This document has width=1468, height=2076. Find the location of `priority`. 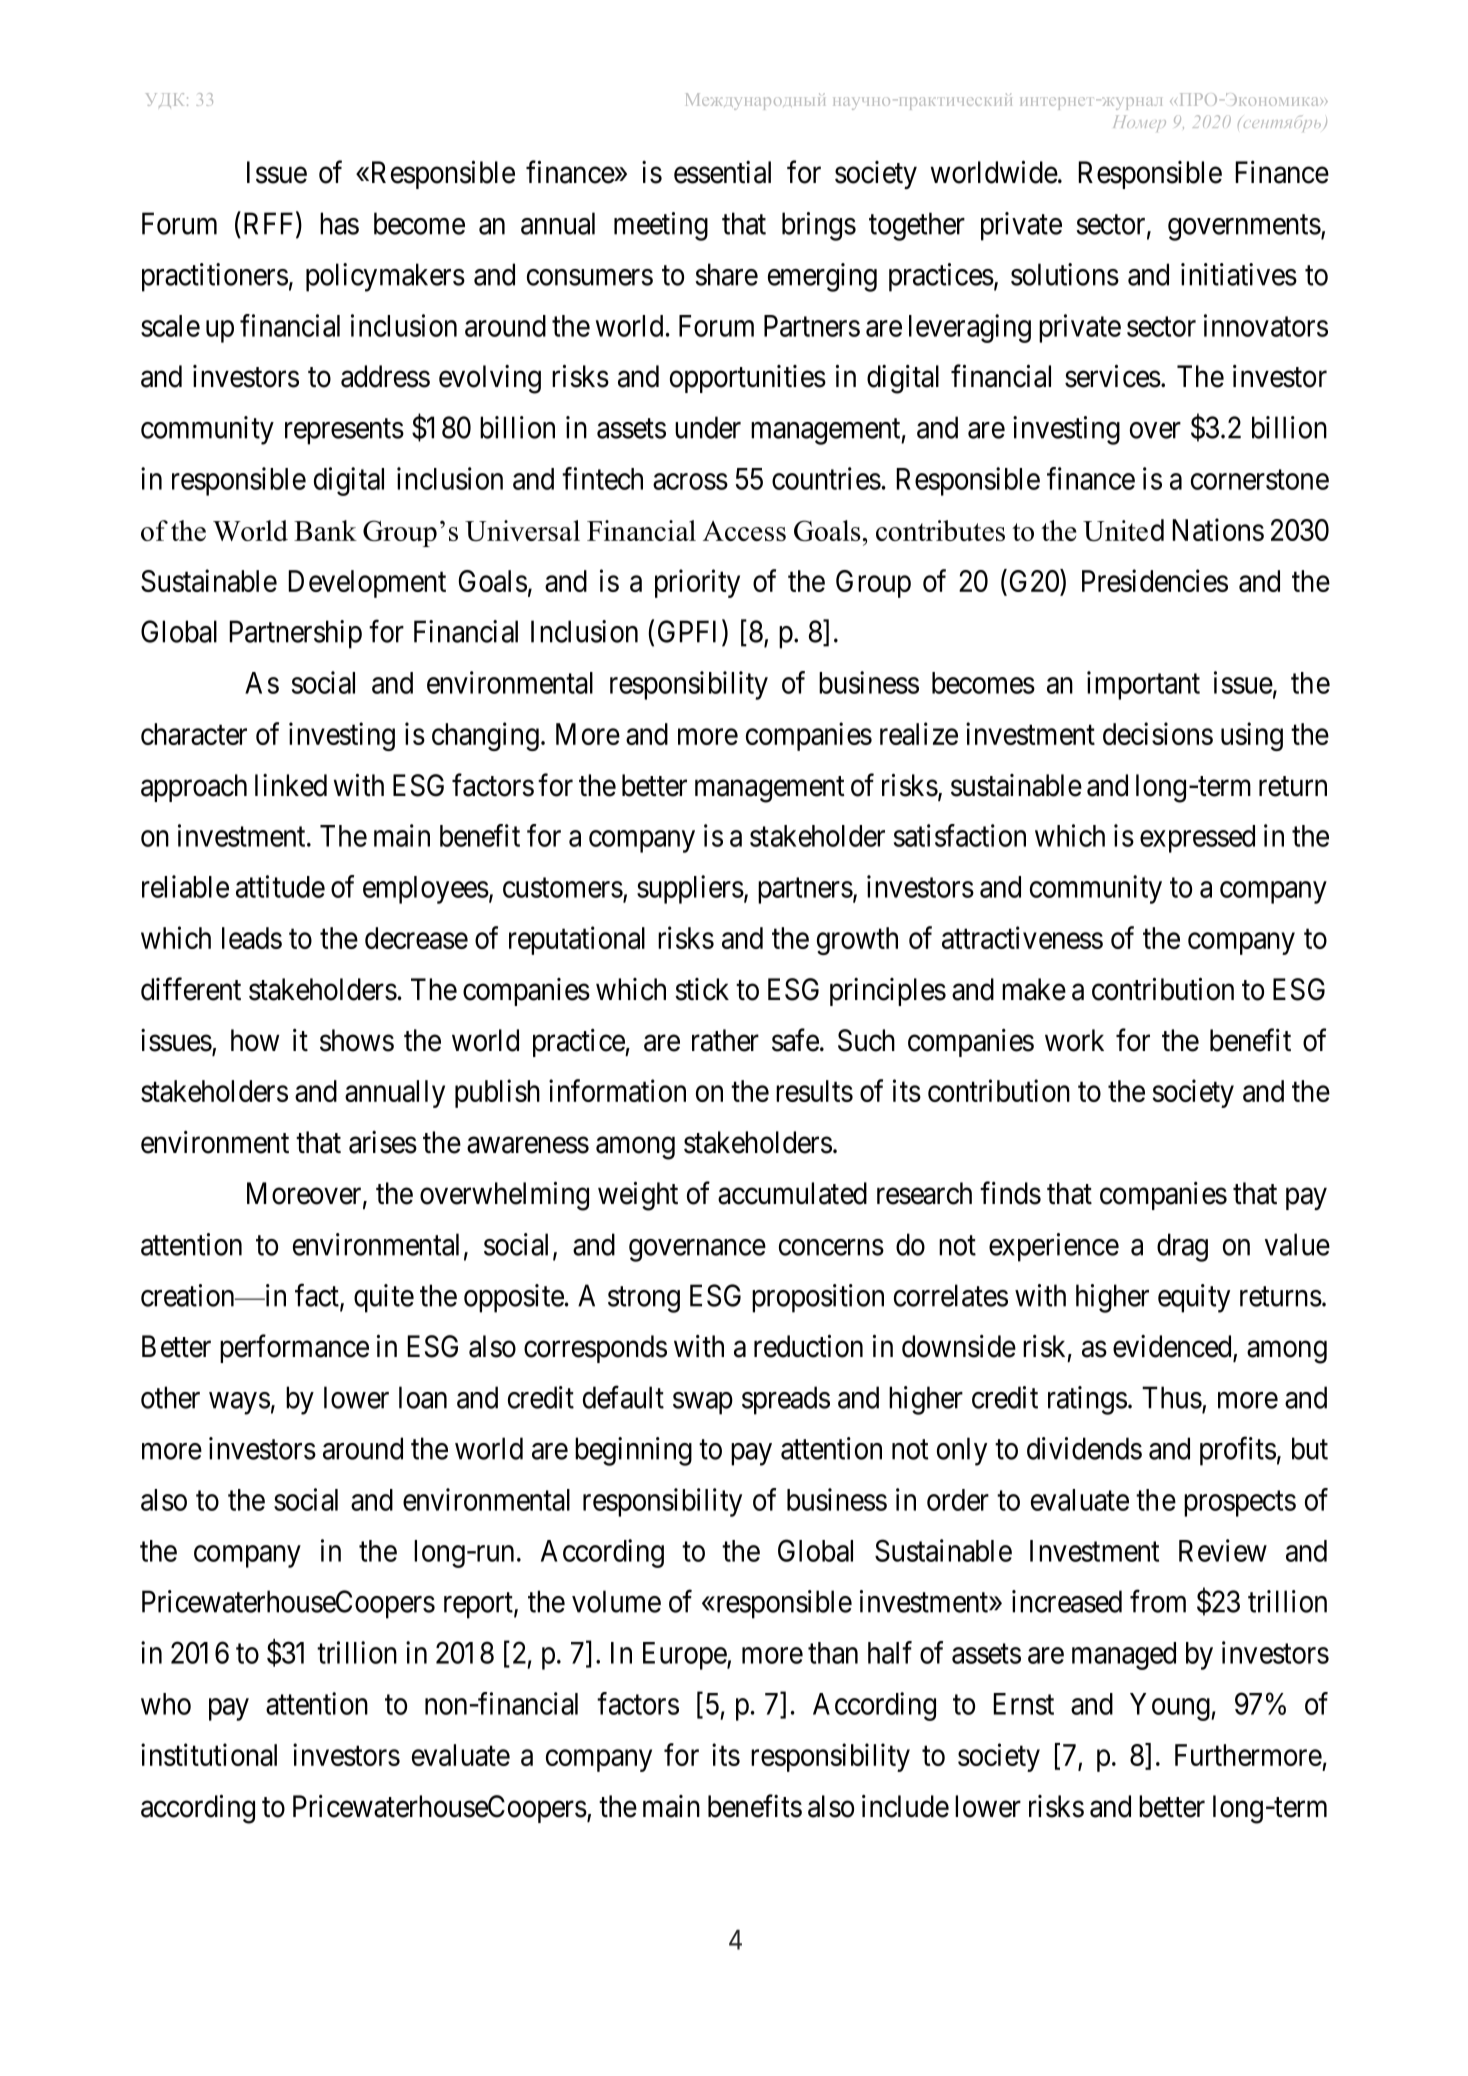

priority is located at coordinates (697, 583).
